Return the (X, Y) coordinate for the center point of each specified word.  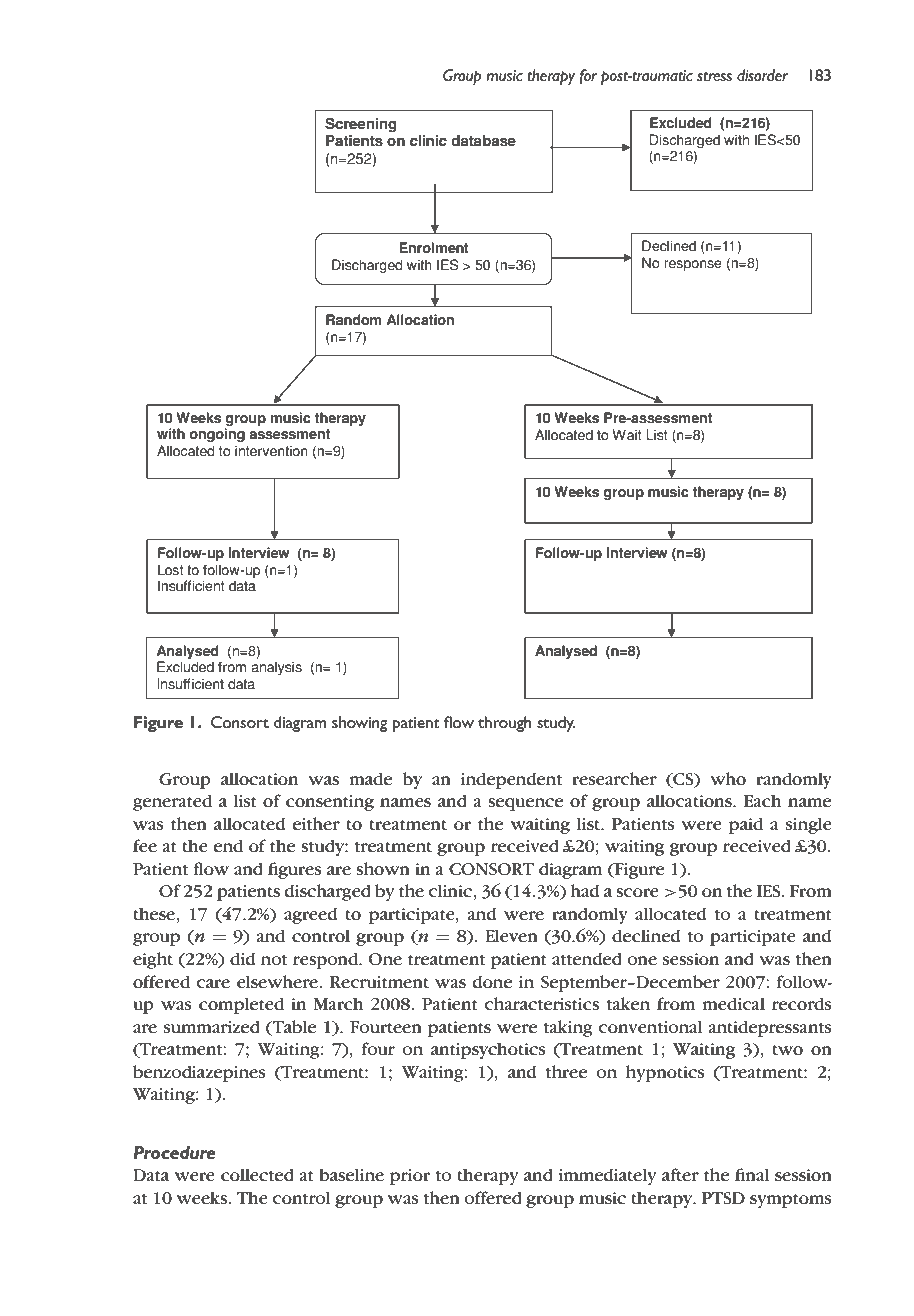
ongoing (217, 435)
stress (714, 76)
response (693, 265)
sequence (525, 804)
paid (746, 825)
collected (257, 1174)
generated (172, 802)
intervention (271, 451)
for (588, 77)
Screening (360, 125)
